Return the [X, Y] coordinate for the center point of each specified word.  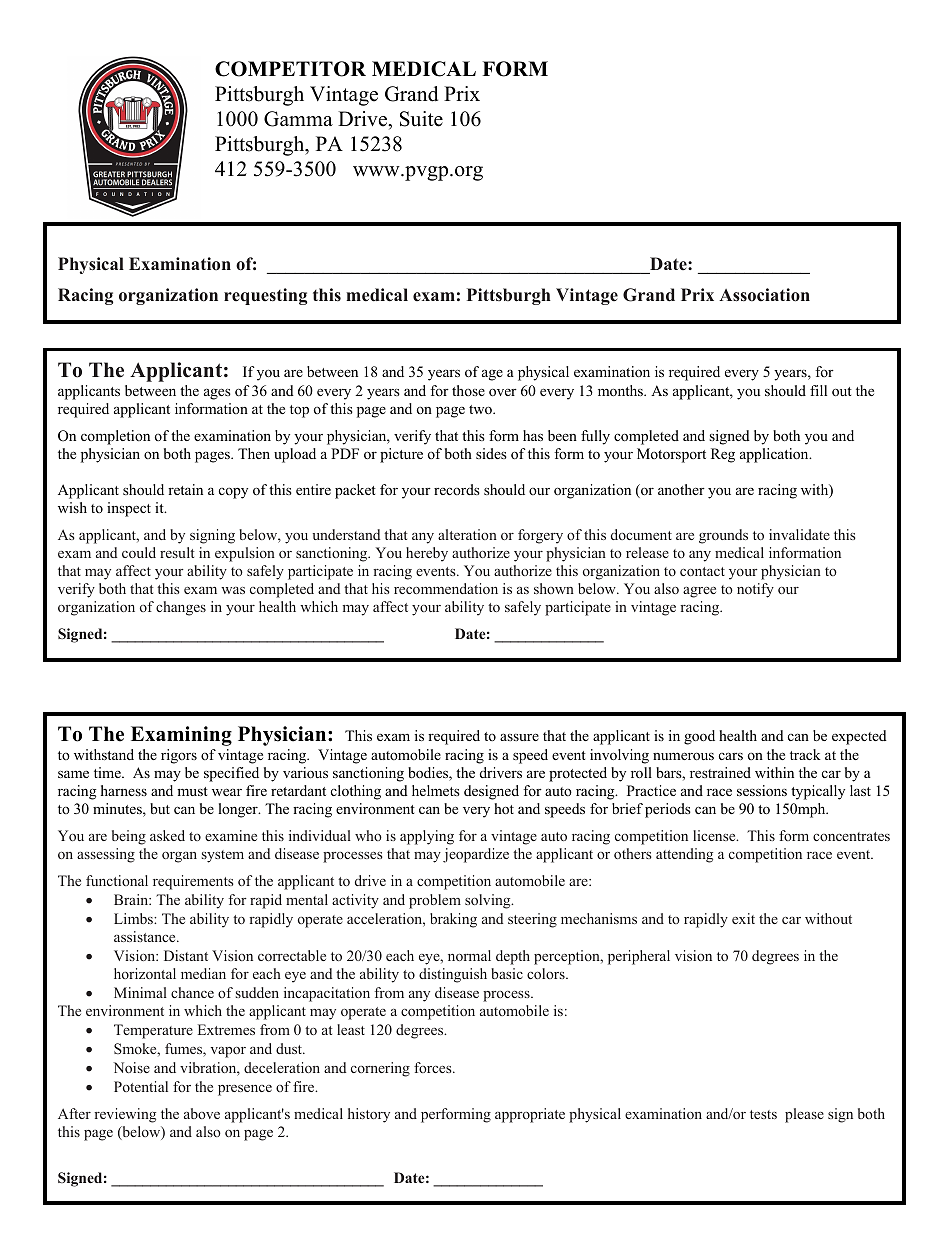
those [468, 390]
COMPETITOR [290, 69]
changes [181, 608]
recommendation [446, 588]
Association [764, 295]
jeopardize [476, 855]
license [715, 835]
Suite [421, 119]
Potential [141, 1086]
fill [818, 390]
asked [167, 835]
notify [755, 590]
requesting [265, 296]
